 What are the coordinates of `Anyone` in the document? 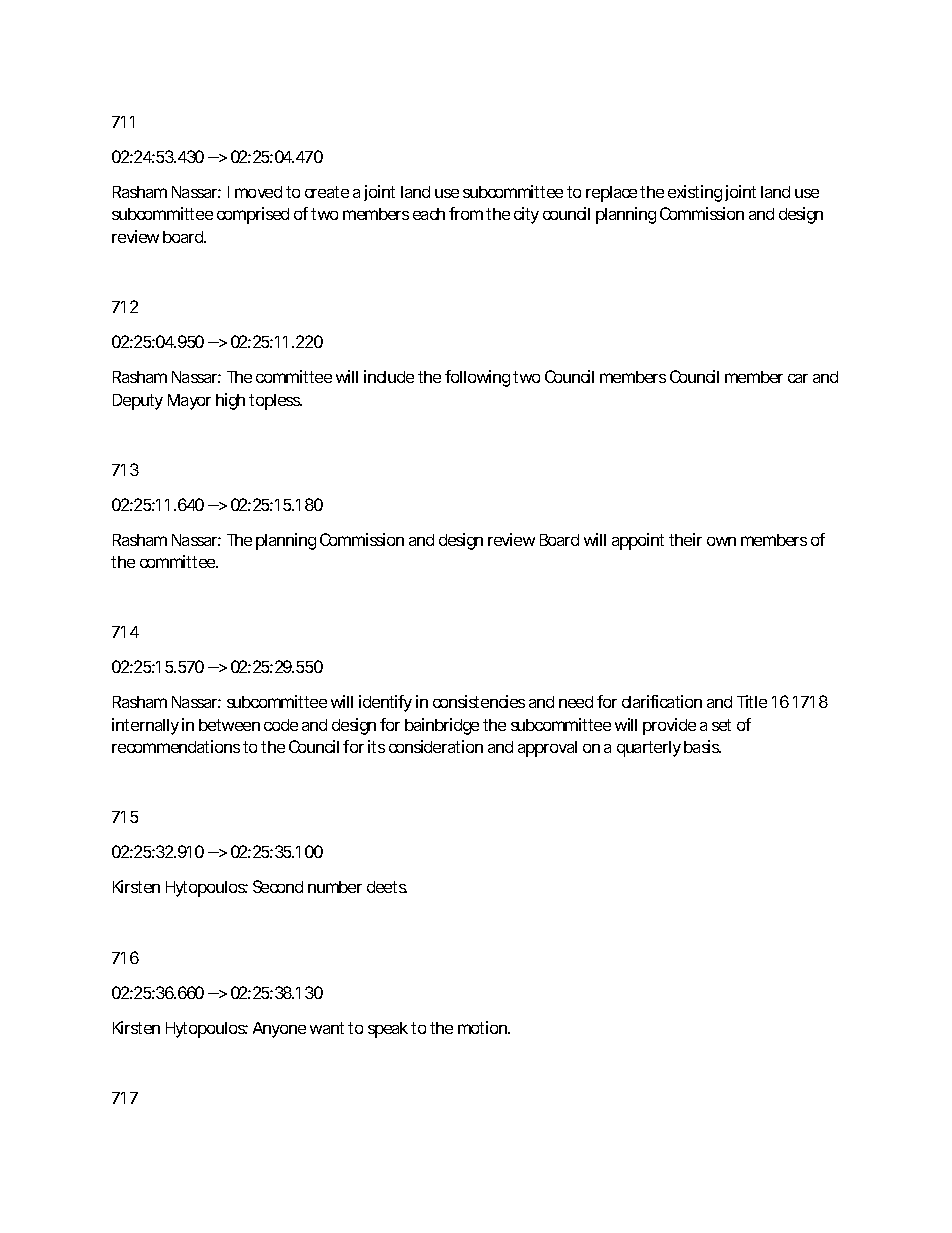 It's located at (279, 1030).
